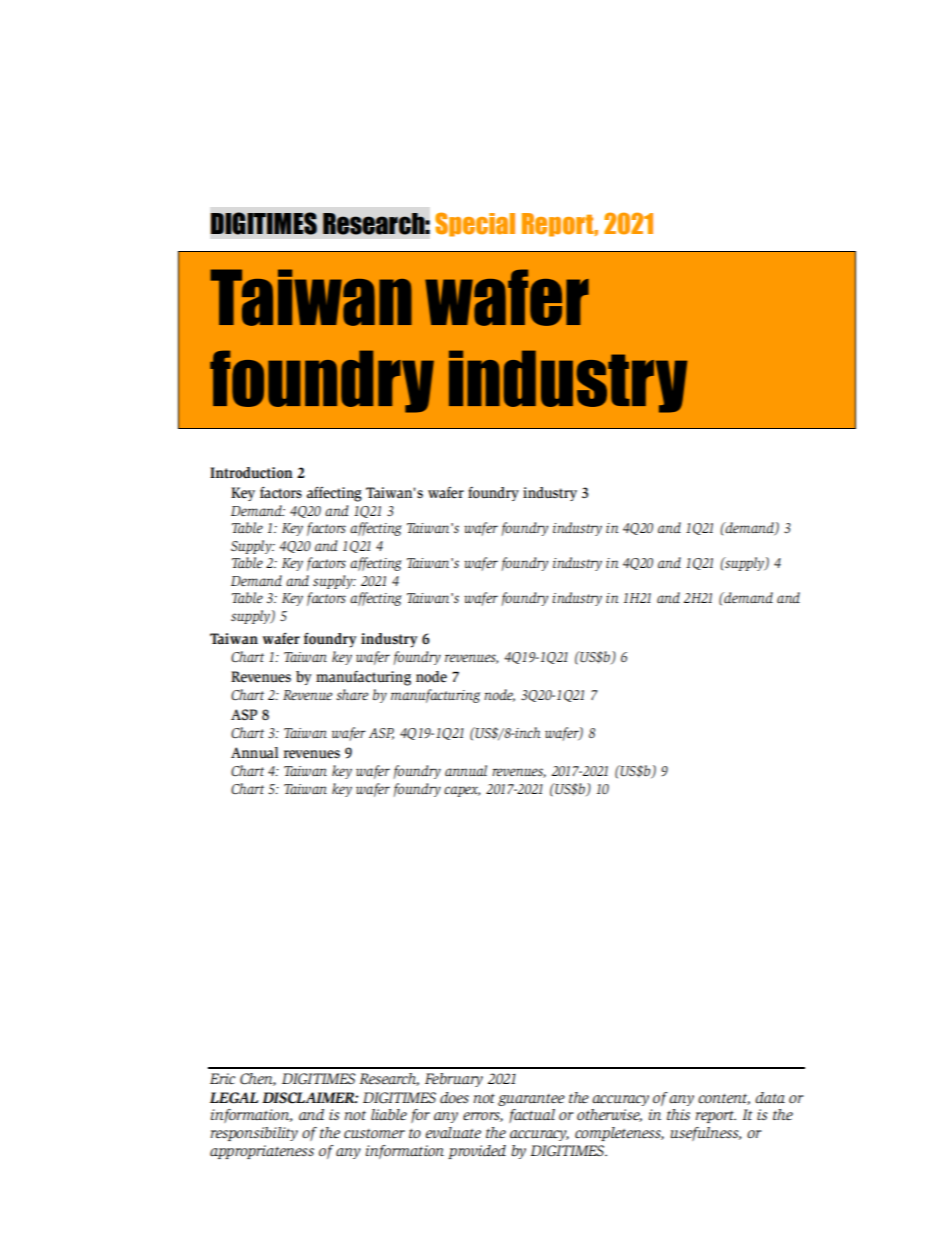  What do you see at coordinates (251, 473) in the screenshot?
I see `Introduction` at bounding box center [251, 473].
